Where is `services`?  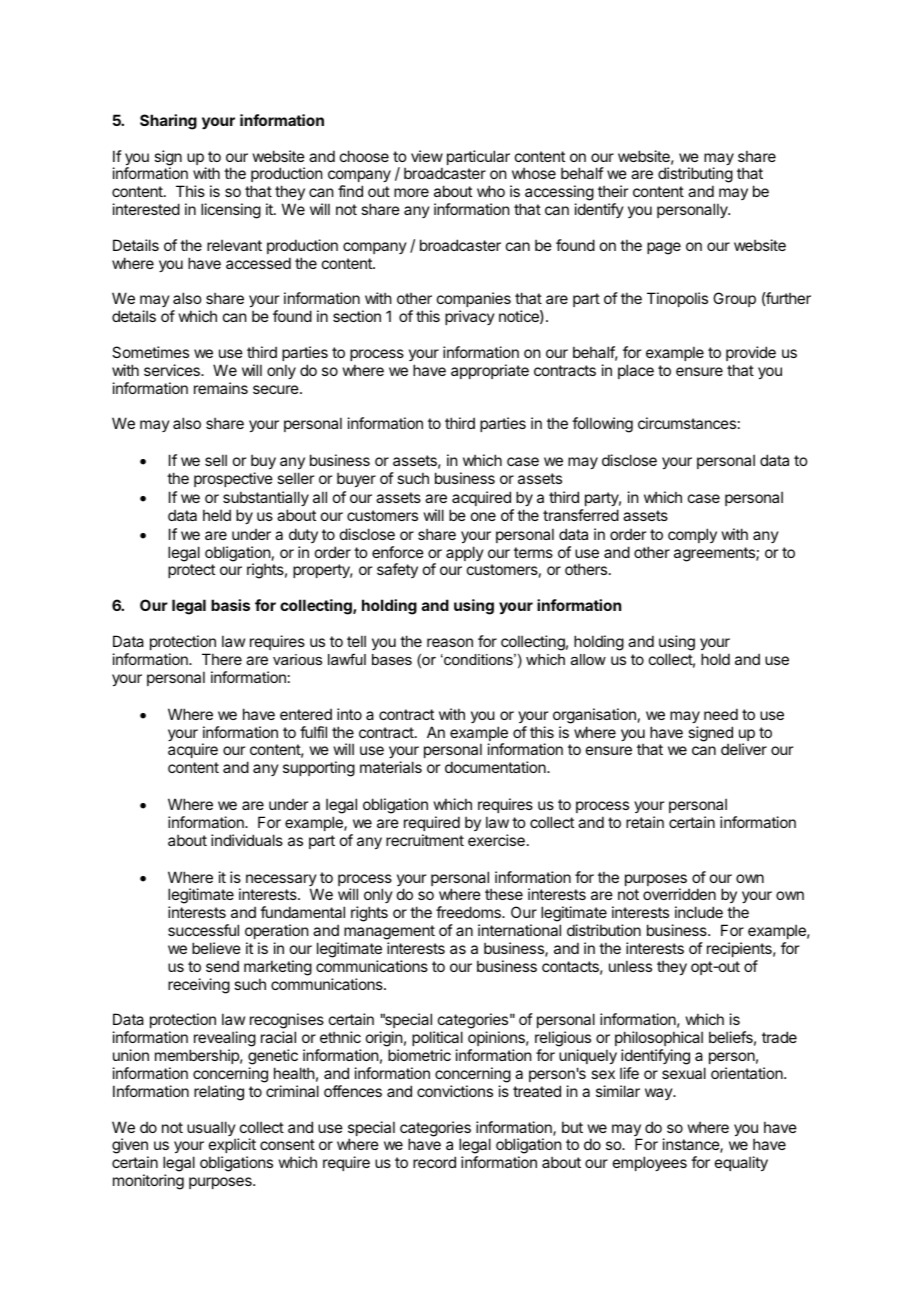 services is located at coordinates (173, 370).
